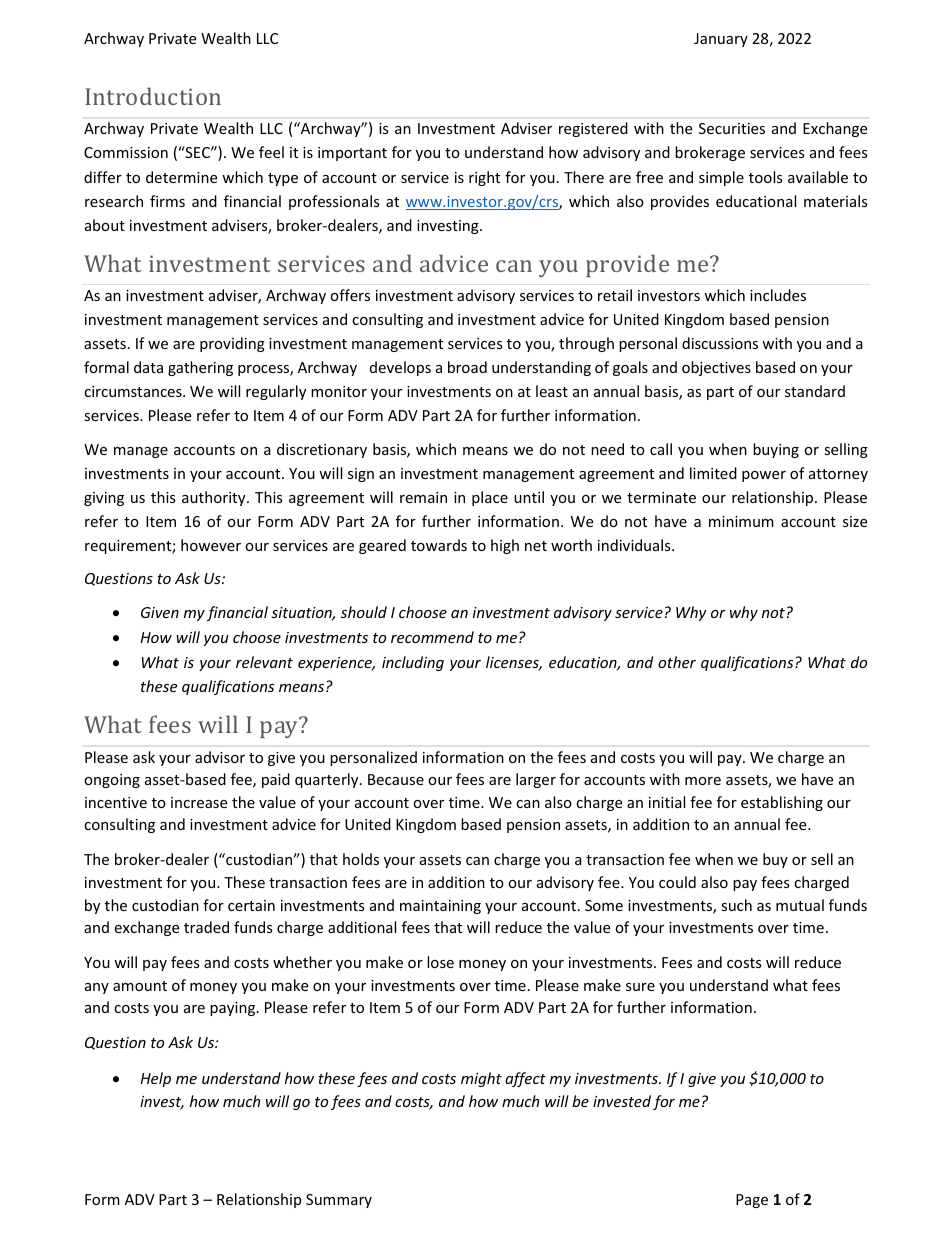 The width and height of the document is (952, 1233). What do you see at coordinates (776, 450) in the document?
I see `buying` at bounding box center [776, 450].
